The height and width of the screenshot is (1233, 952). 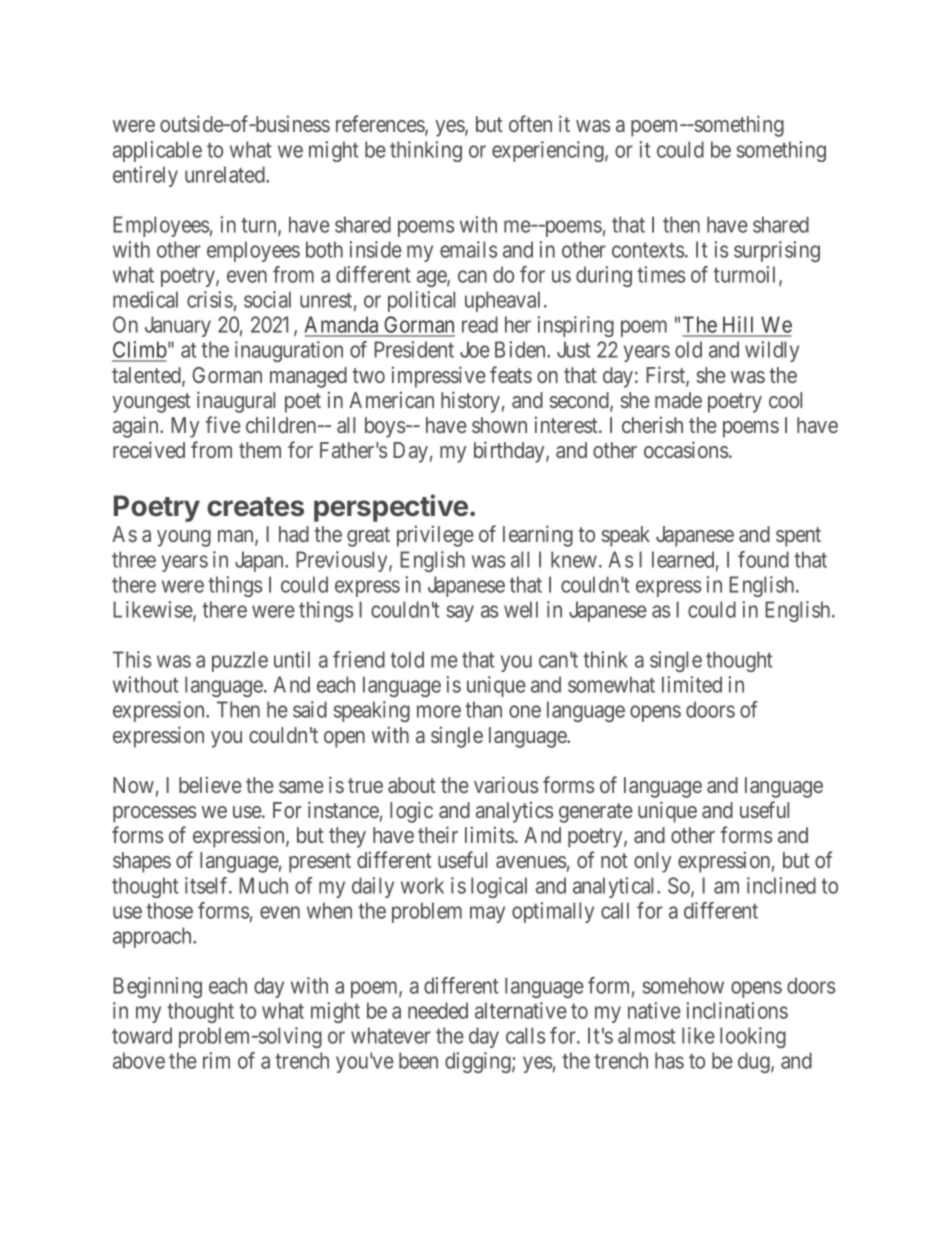 I want to click on often, so click(x=530, y=123).
